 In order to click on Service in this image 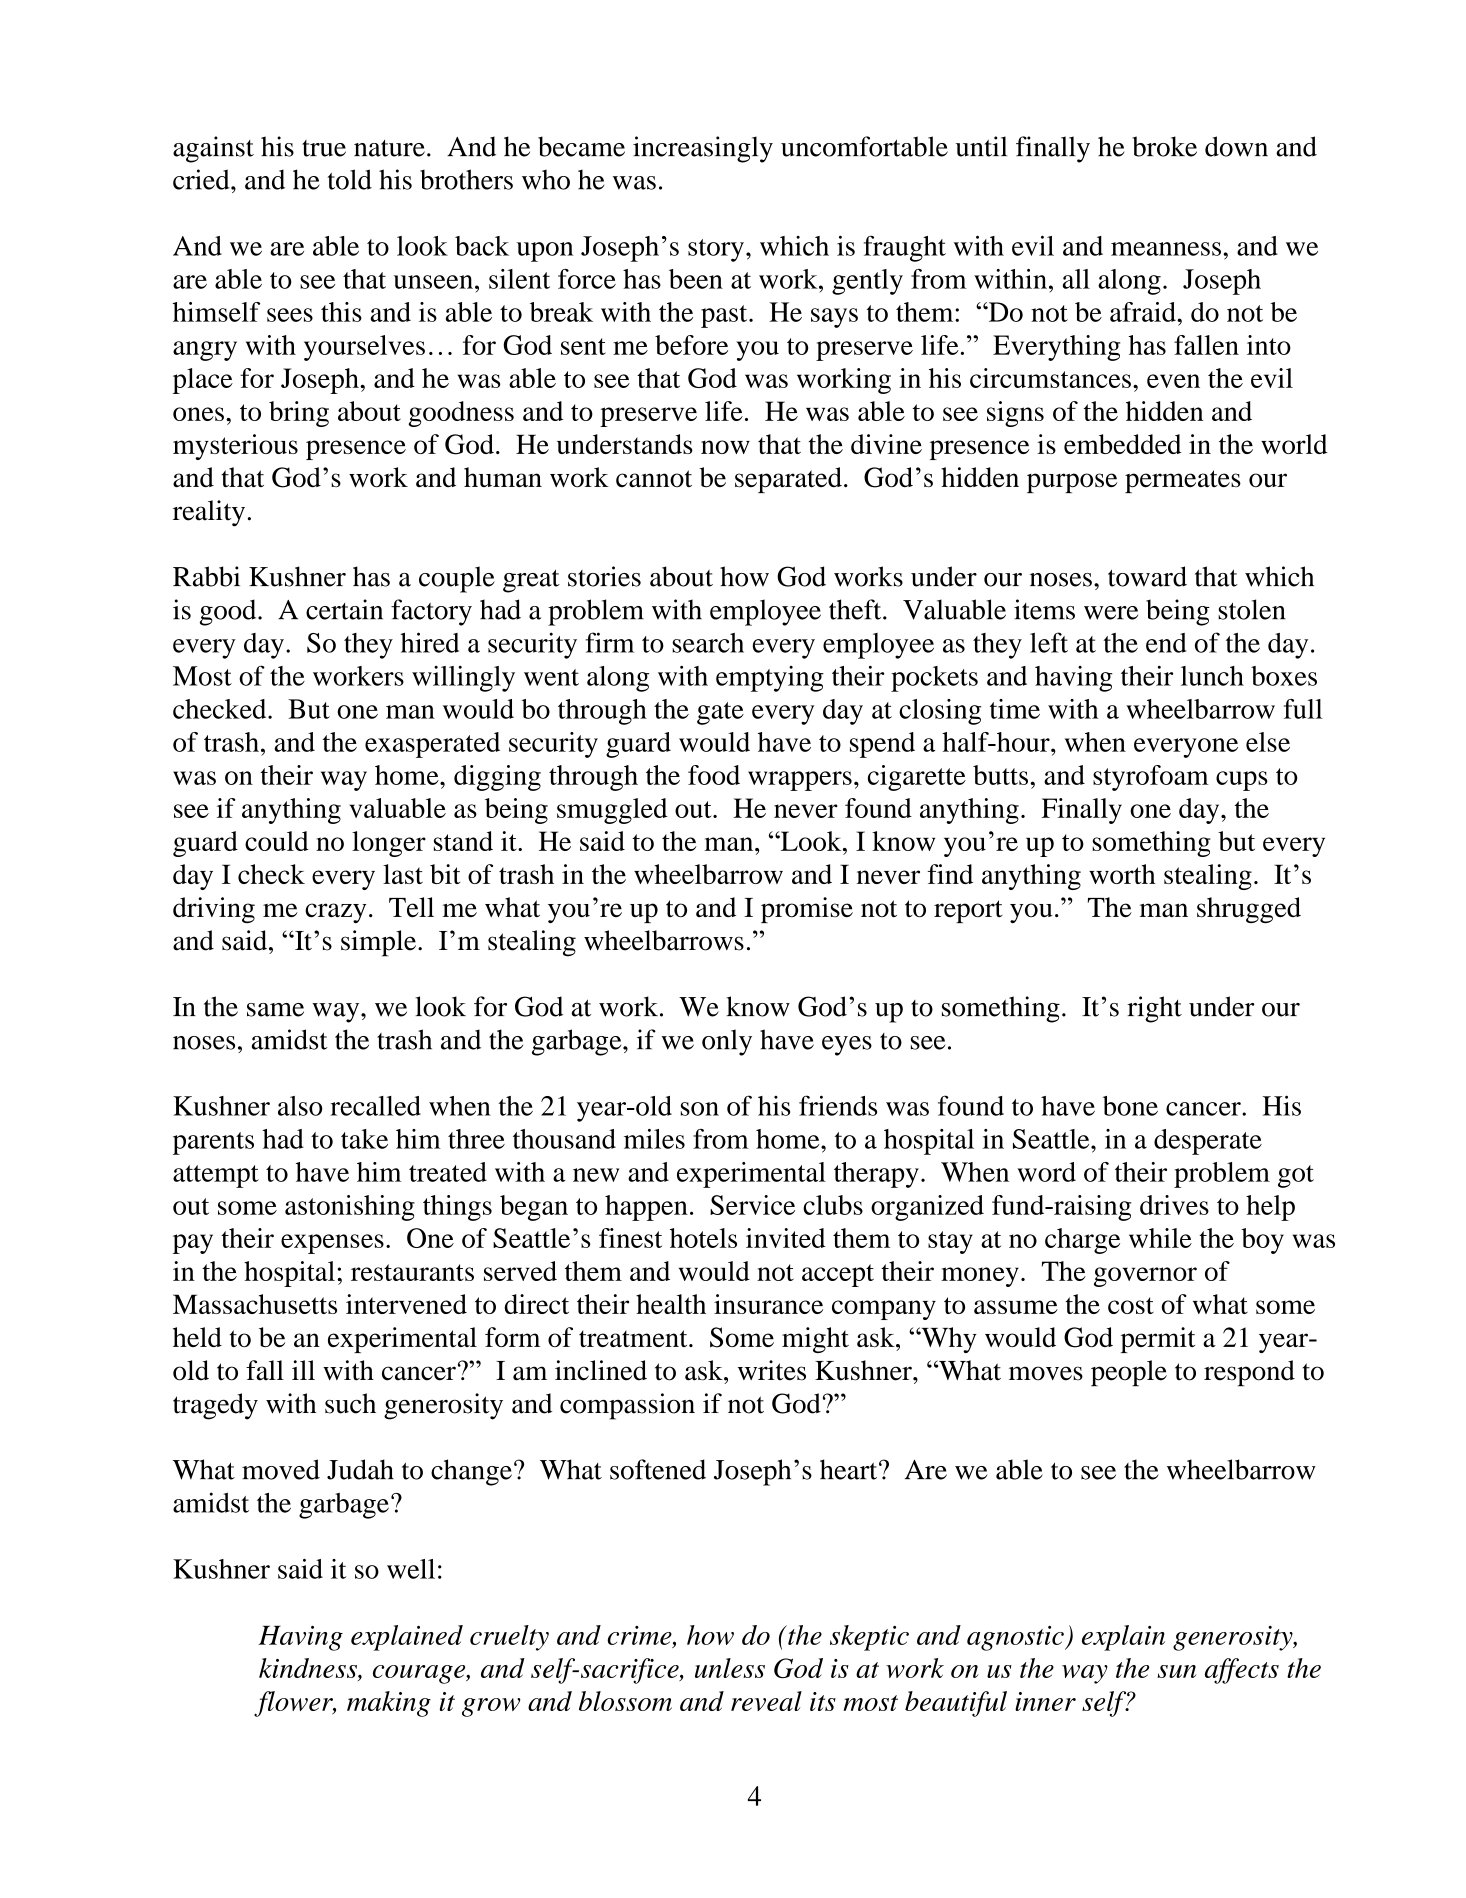, I will do `click(752, 1205)`.
